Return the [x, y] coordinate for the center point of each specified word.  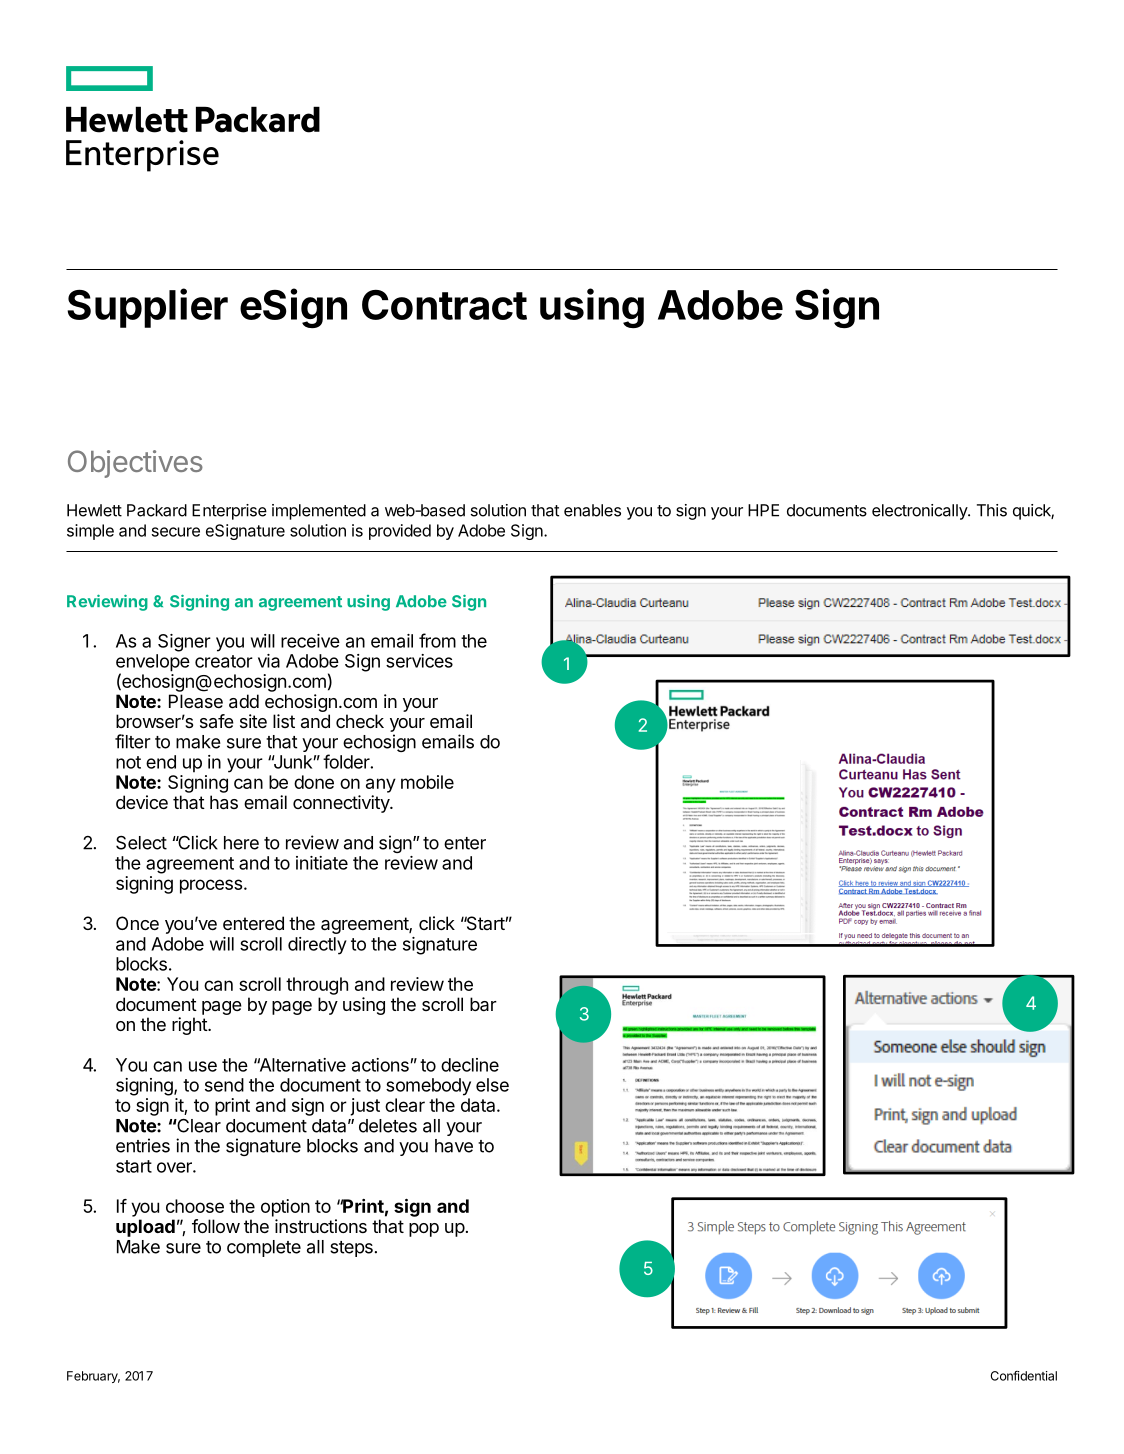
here [241, 843]
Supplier [147, 308]
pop [424, 1230]
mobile [427, 782]
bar [483, 1004]
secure [176, 532]
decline [470, 1065]
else [492, 1085]
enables [592, 510]
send [224, 1085]
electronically [920, 512]
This [992, 510]
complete [264, 1248]
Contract [444, 305]
